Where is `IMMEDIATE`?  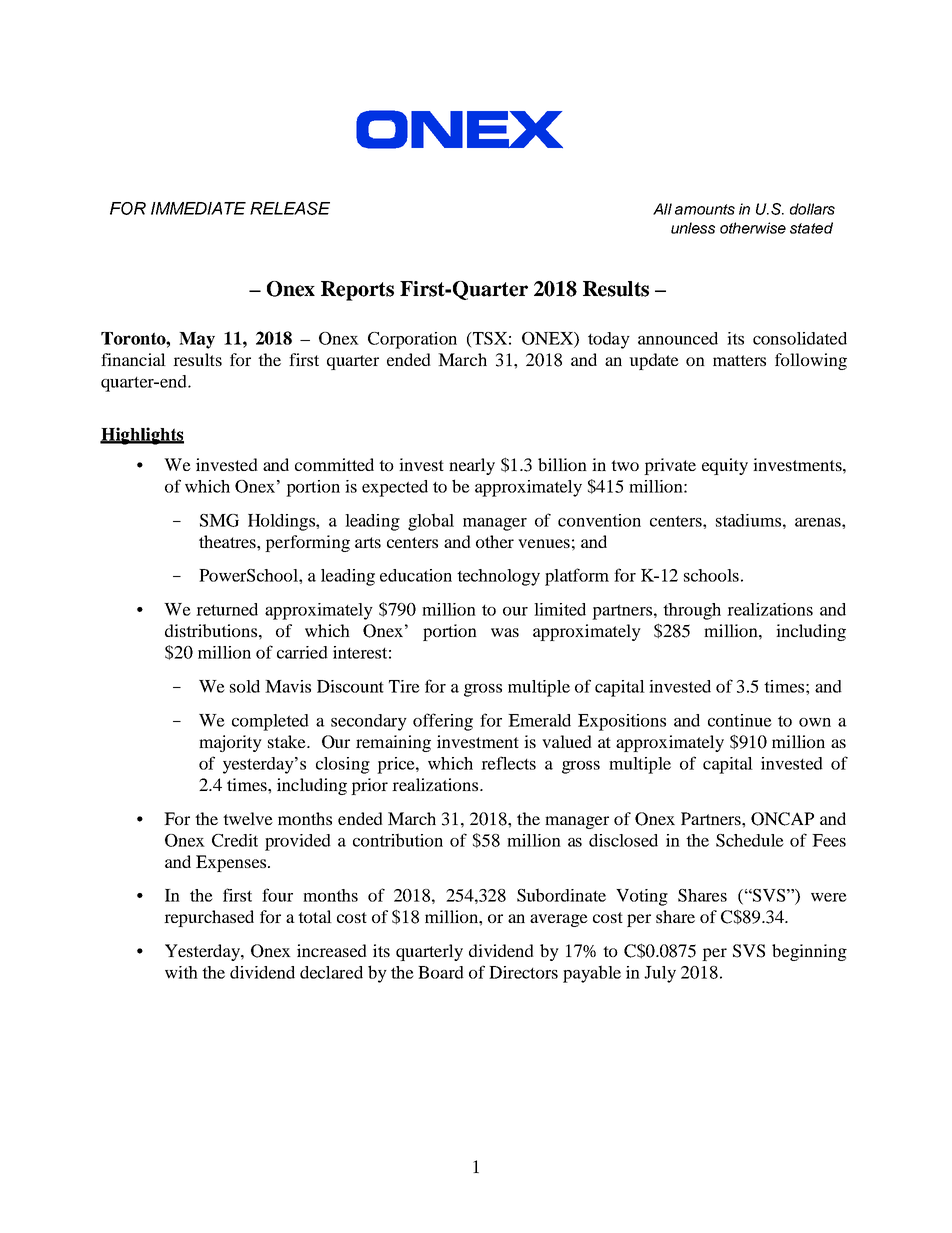
IMMEDIATE is located at coordinates (198, 208).
